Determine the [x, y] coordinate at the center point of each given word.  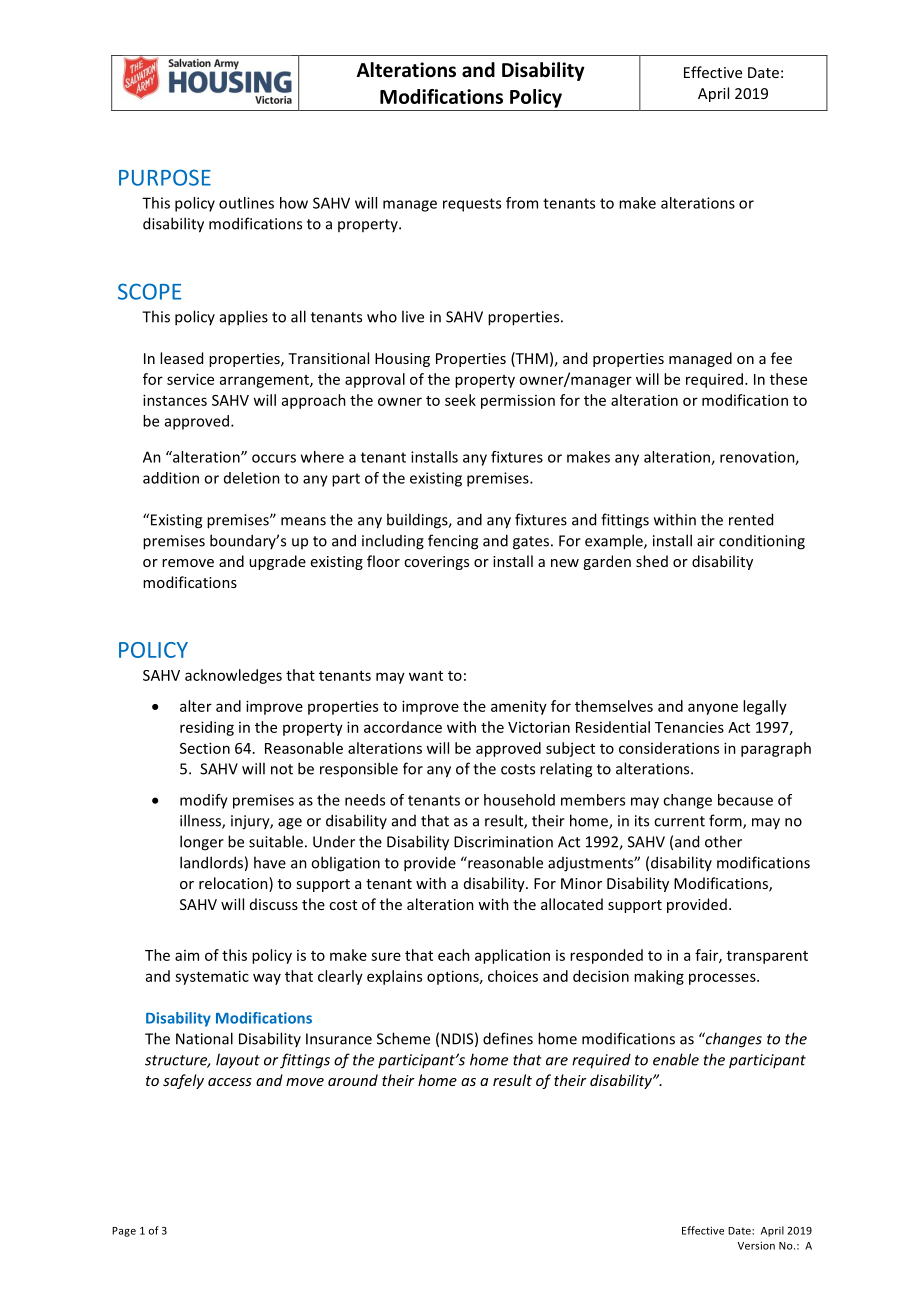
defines [508, 1038]
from [522, 203]
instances [175, 400]
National [204, 1038]
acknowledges [233, 676]
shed [652, 561]
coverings [436, 563]
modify [204, 801]
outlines [246, 203]
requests [472, 205]
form [726, 821]
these [788, 379]
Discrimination [503, 842]
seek [460, 400]
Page [124, 1232]
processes [723, 979]
